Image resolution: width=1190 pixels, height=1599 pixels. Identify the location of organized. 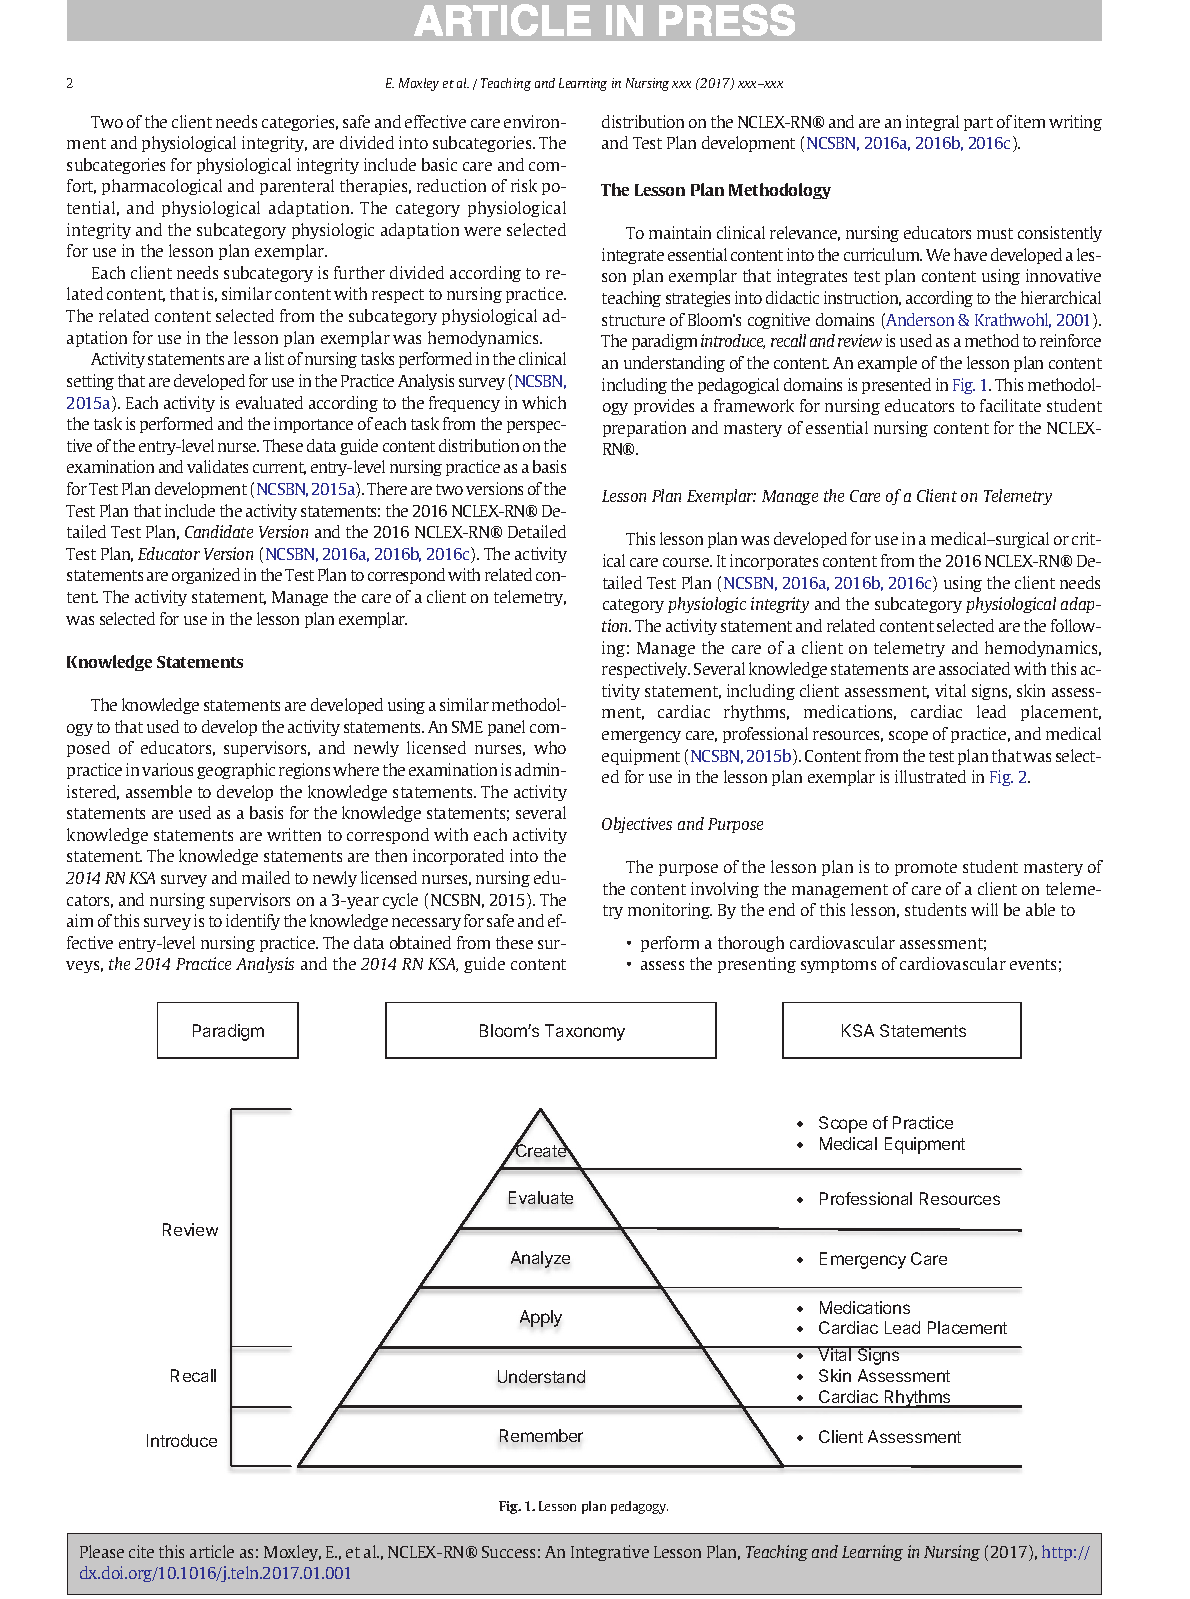
(206, 576).
